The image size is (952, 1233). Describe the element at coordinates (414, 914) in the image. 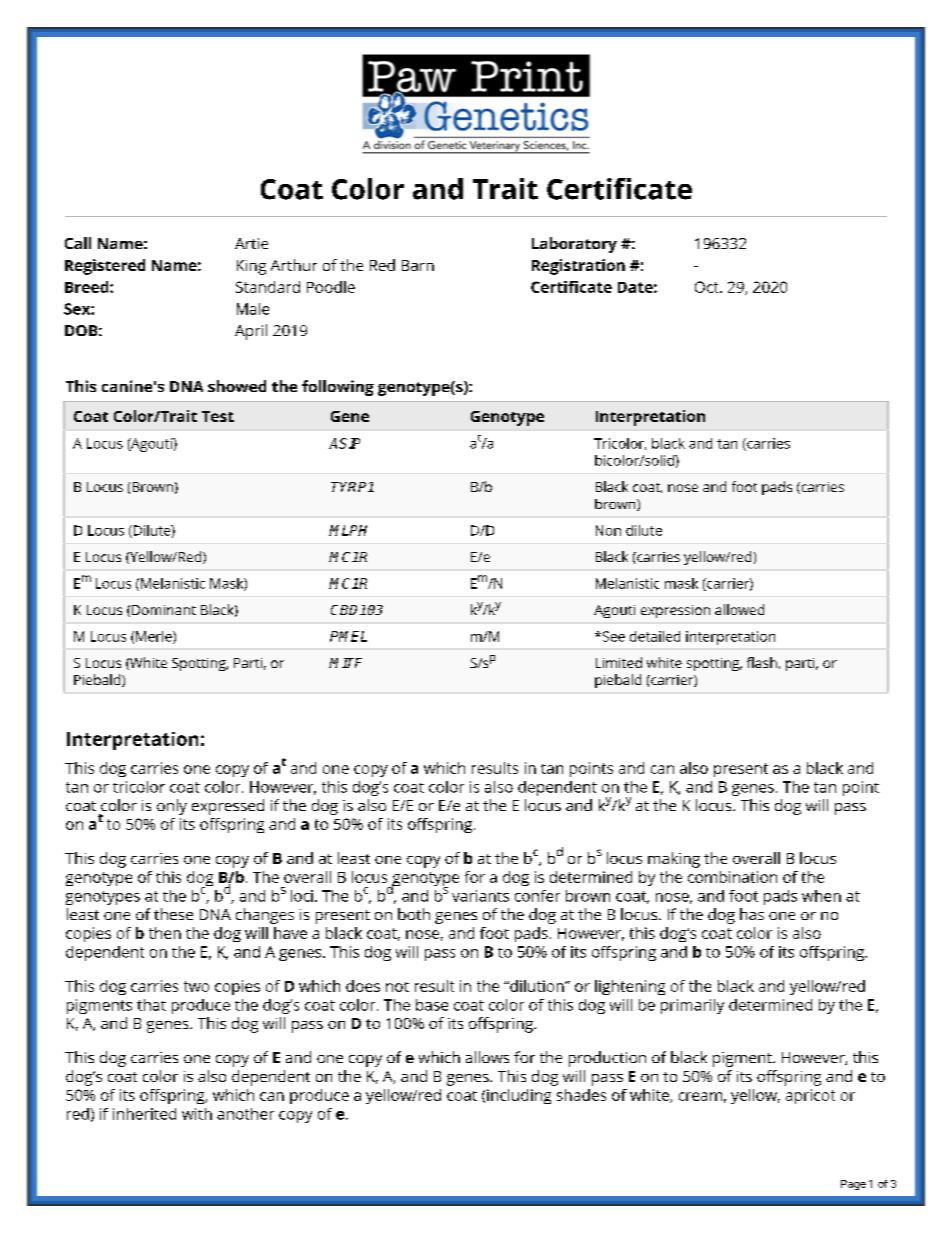

I see `both` at that location.
